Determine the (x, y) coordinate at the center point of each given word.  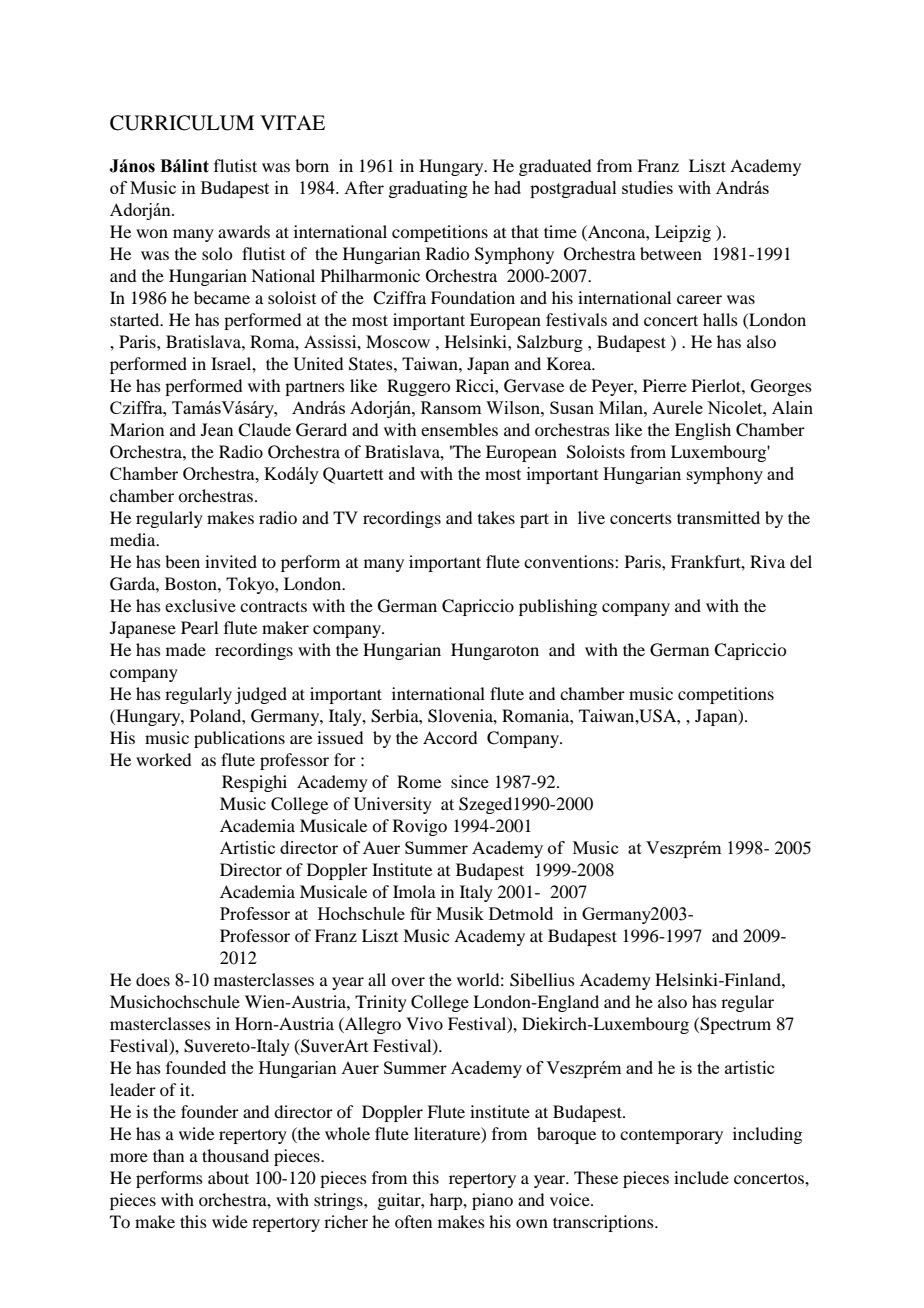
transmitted (718, 517)
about (228, 1177)
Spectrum (734, 1025)
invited (231, 561)
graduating (428, 189)
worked (163, 759)
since (470, 781)
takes (496, 517)
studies (647, 187)
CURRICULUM (182, 123)
